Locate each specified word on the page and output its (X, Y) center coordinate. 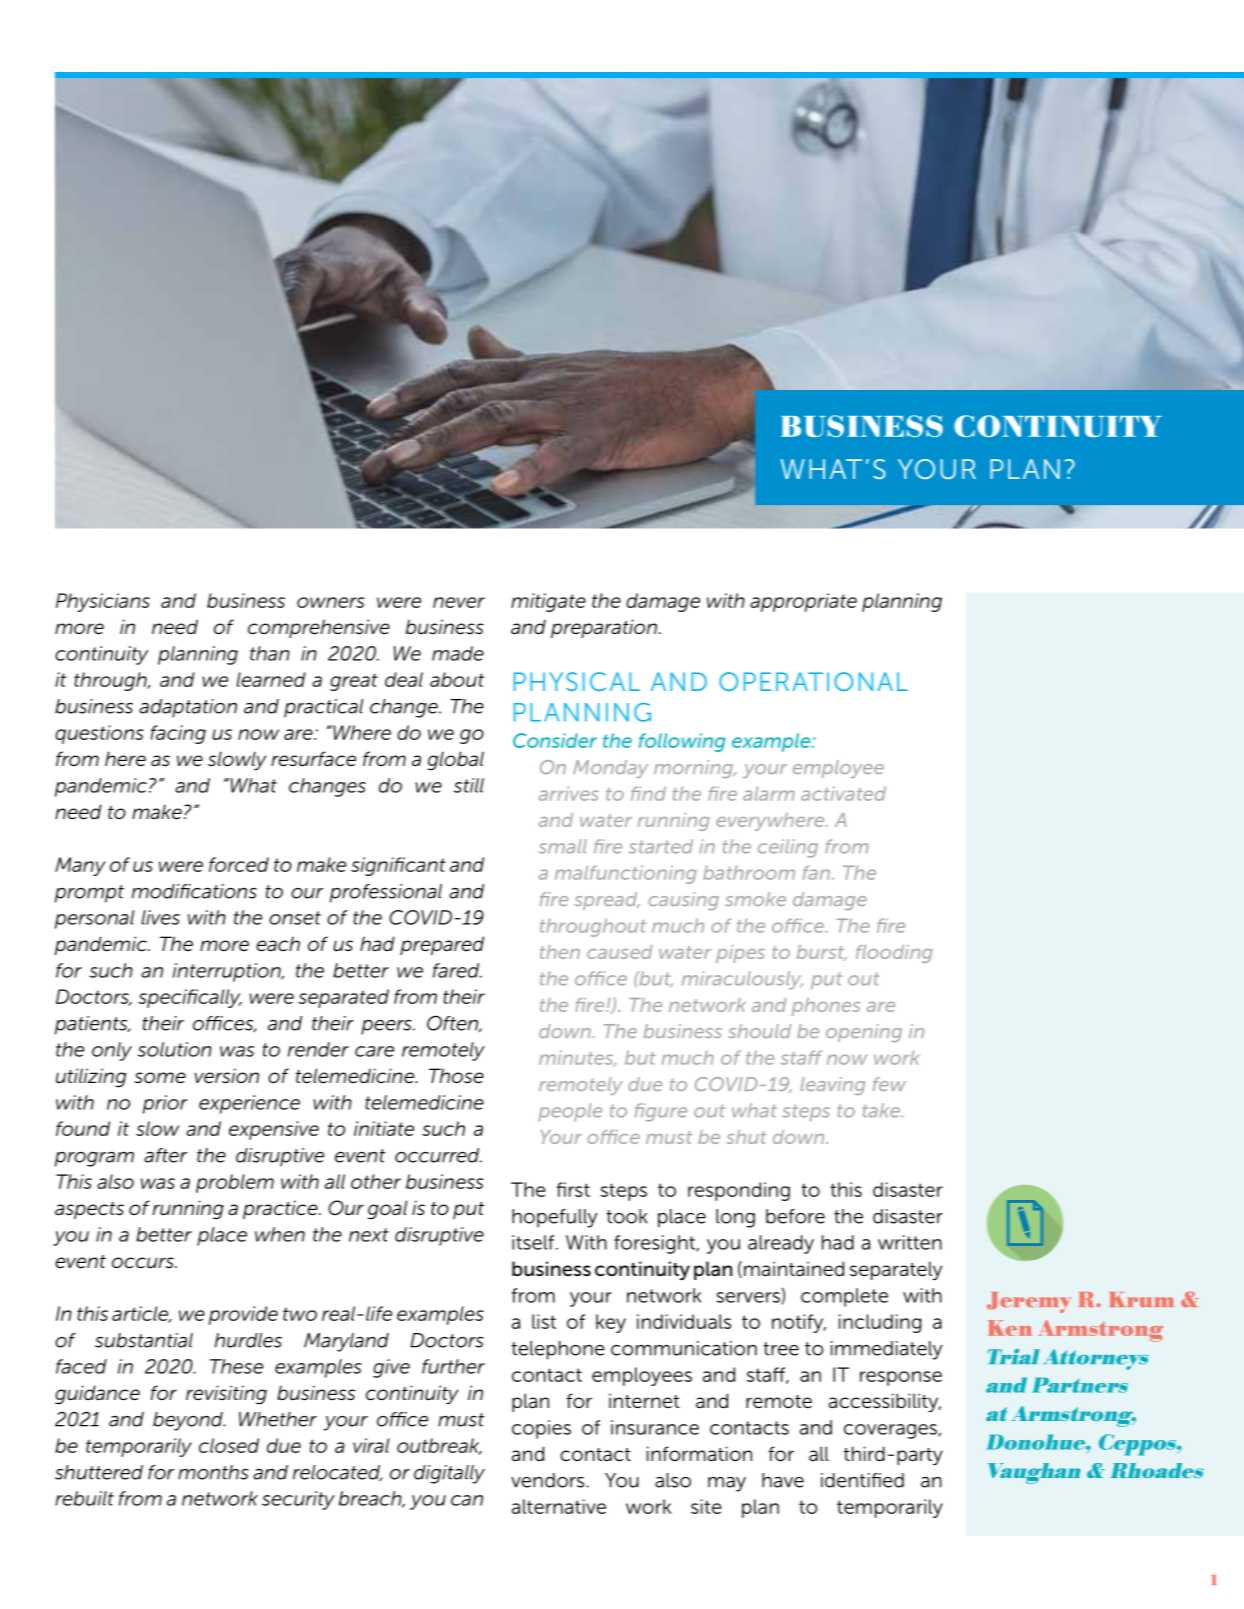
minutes (577, 1058)
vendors (549, 1480)
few (889, 1084)
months (213, 1472)
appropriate (803, 602)
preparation (604, 628)
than (270, 653)
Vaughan (1034, 1473)
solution (175, 1049)
